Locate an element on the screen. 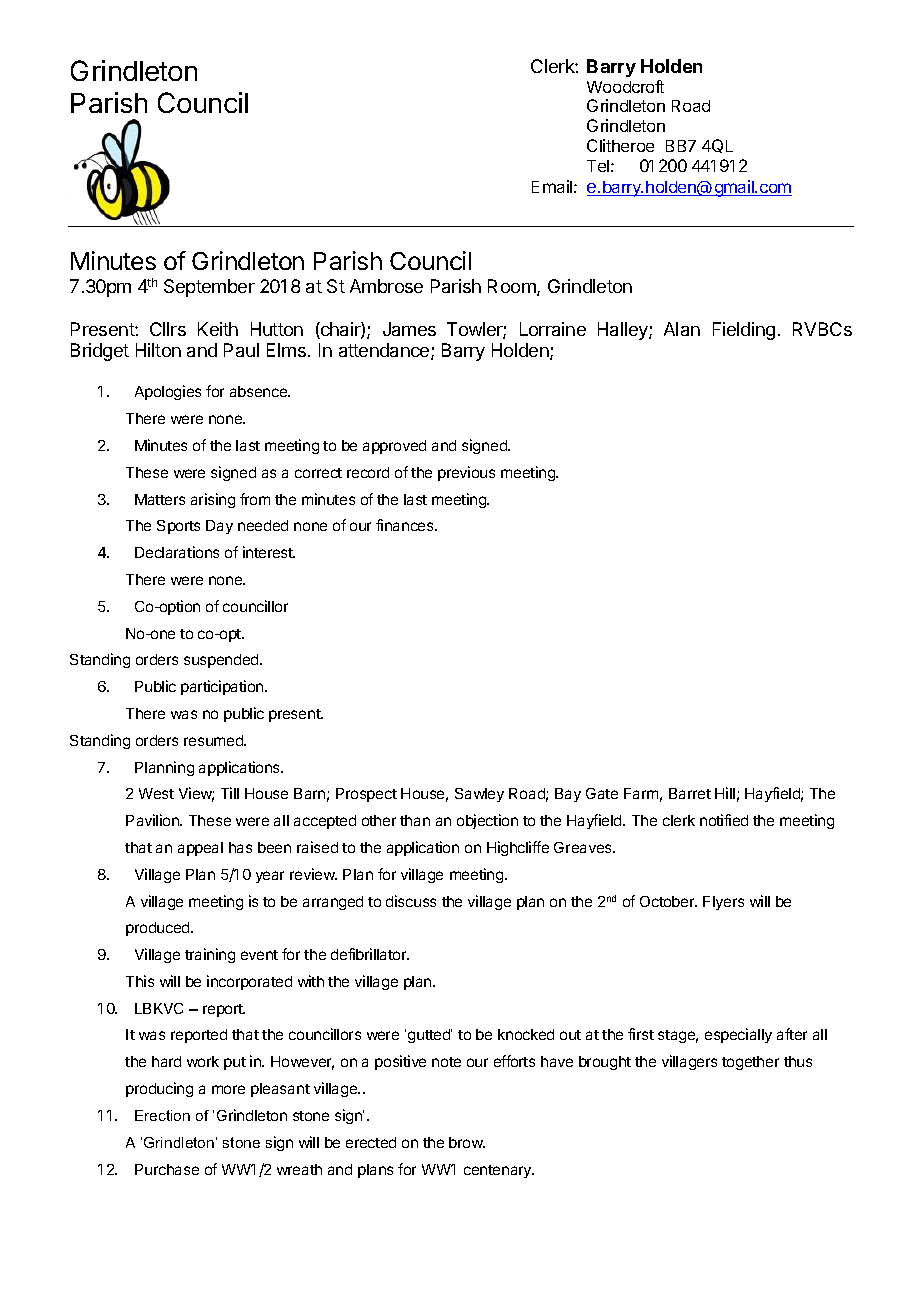  Alan is located at coordinates (682, 329).
